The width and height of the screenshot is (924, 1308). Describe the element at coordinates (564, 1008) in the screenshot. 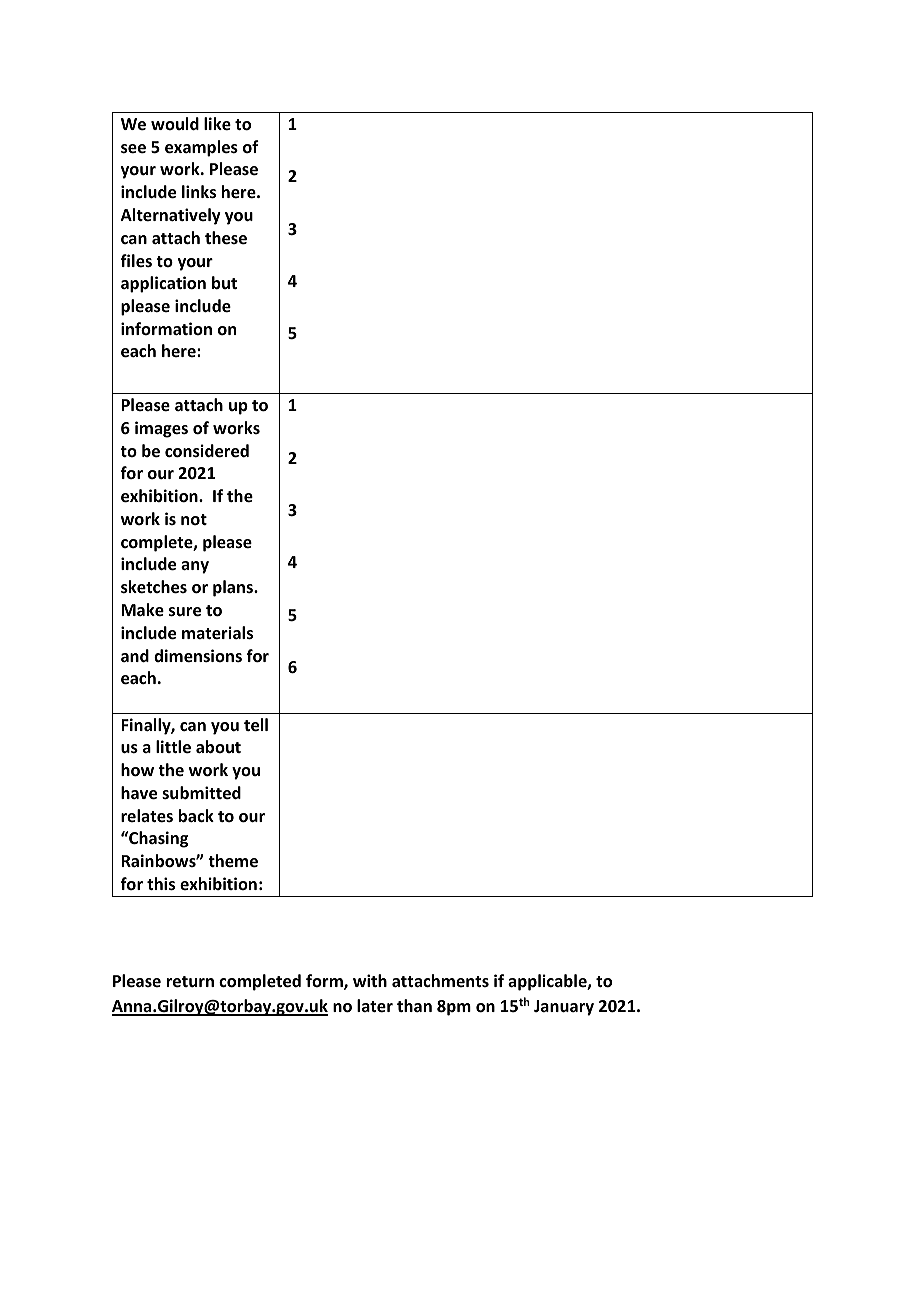

I see `January` at that location.
